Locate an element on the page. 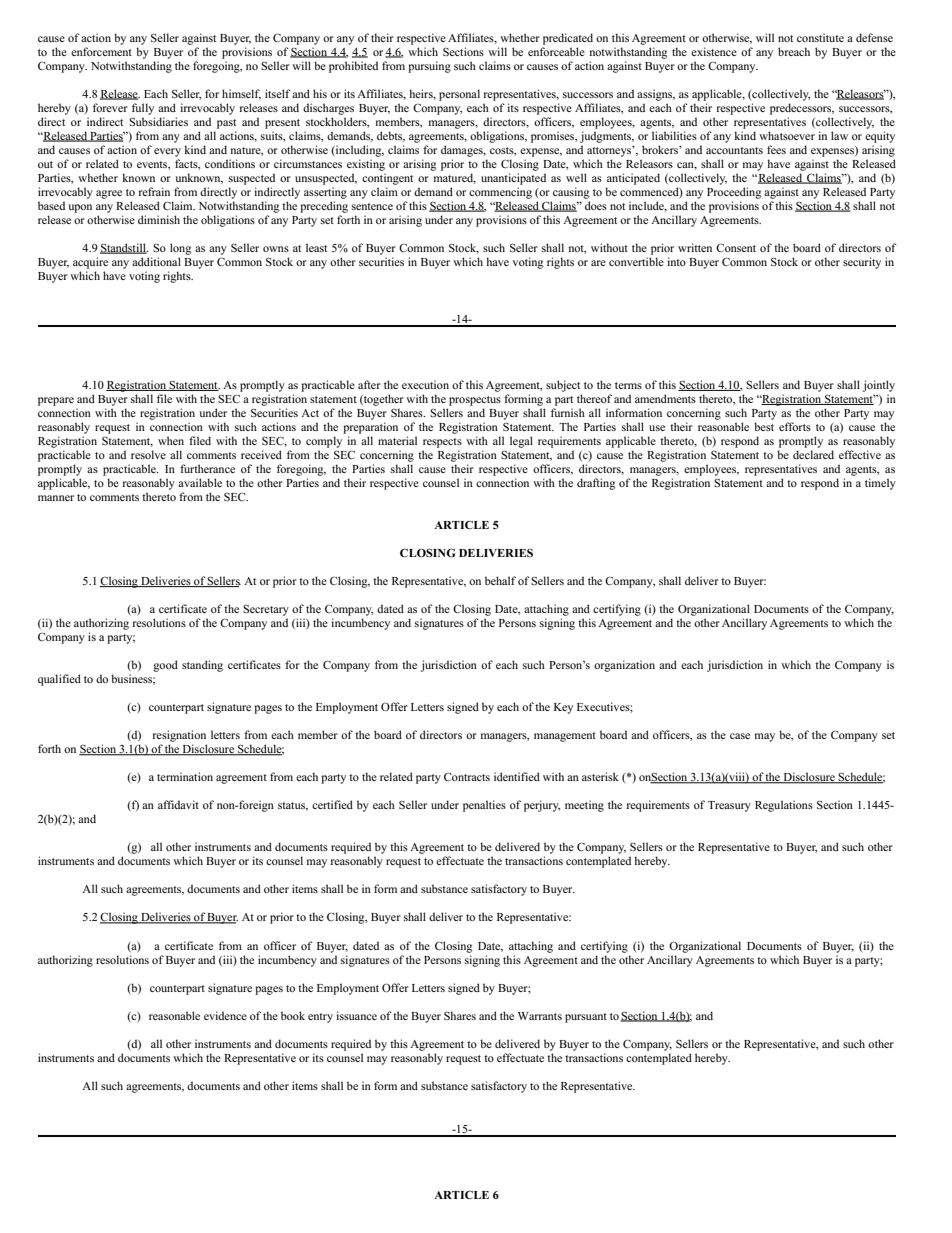  enforcement is located at coordinates (101, 51).
